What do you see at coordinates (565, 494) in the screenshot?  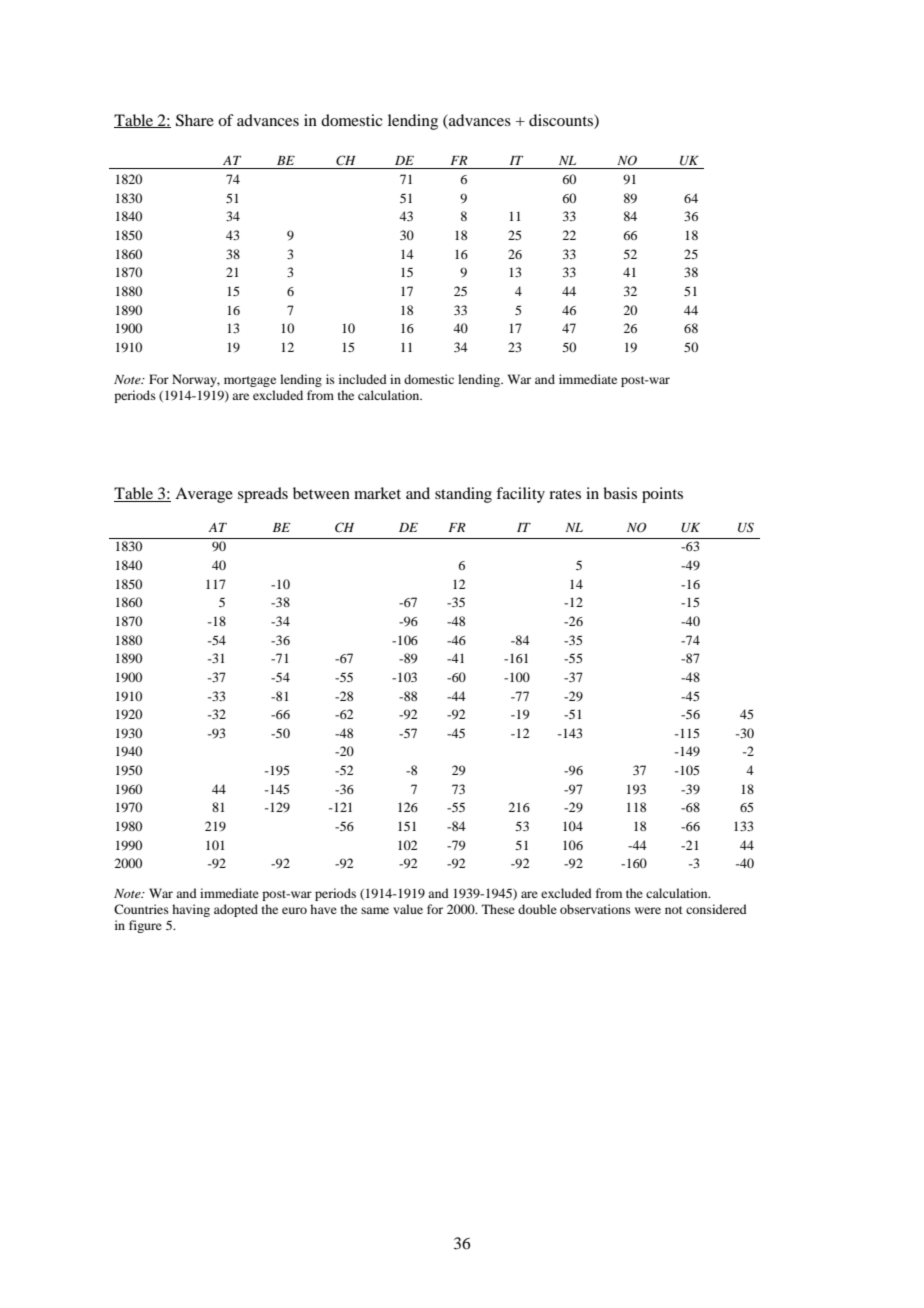 I see `rates` at bounding box center [565, 494].
